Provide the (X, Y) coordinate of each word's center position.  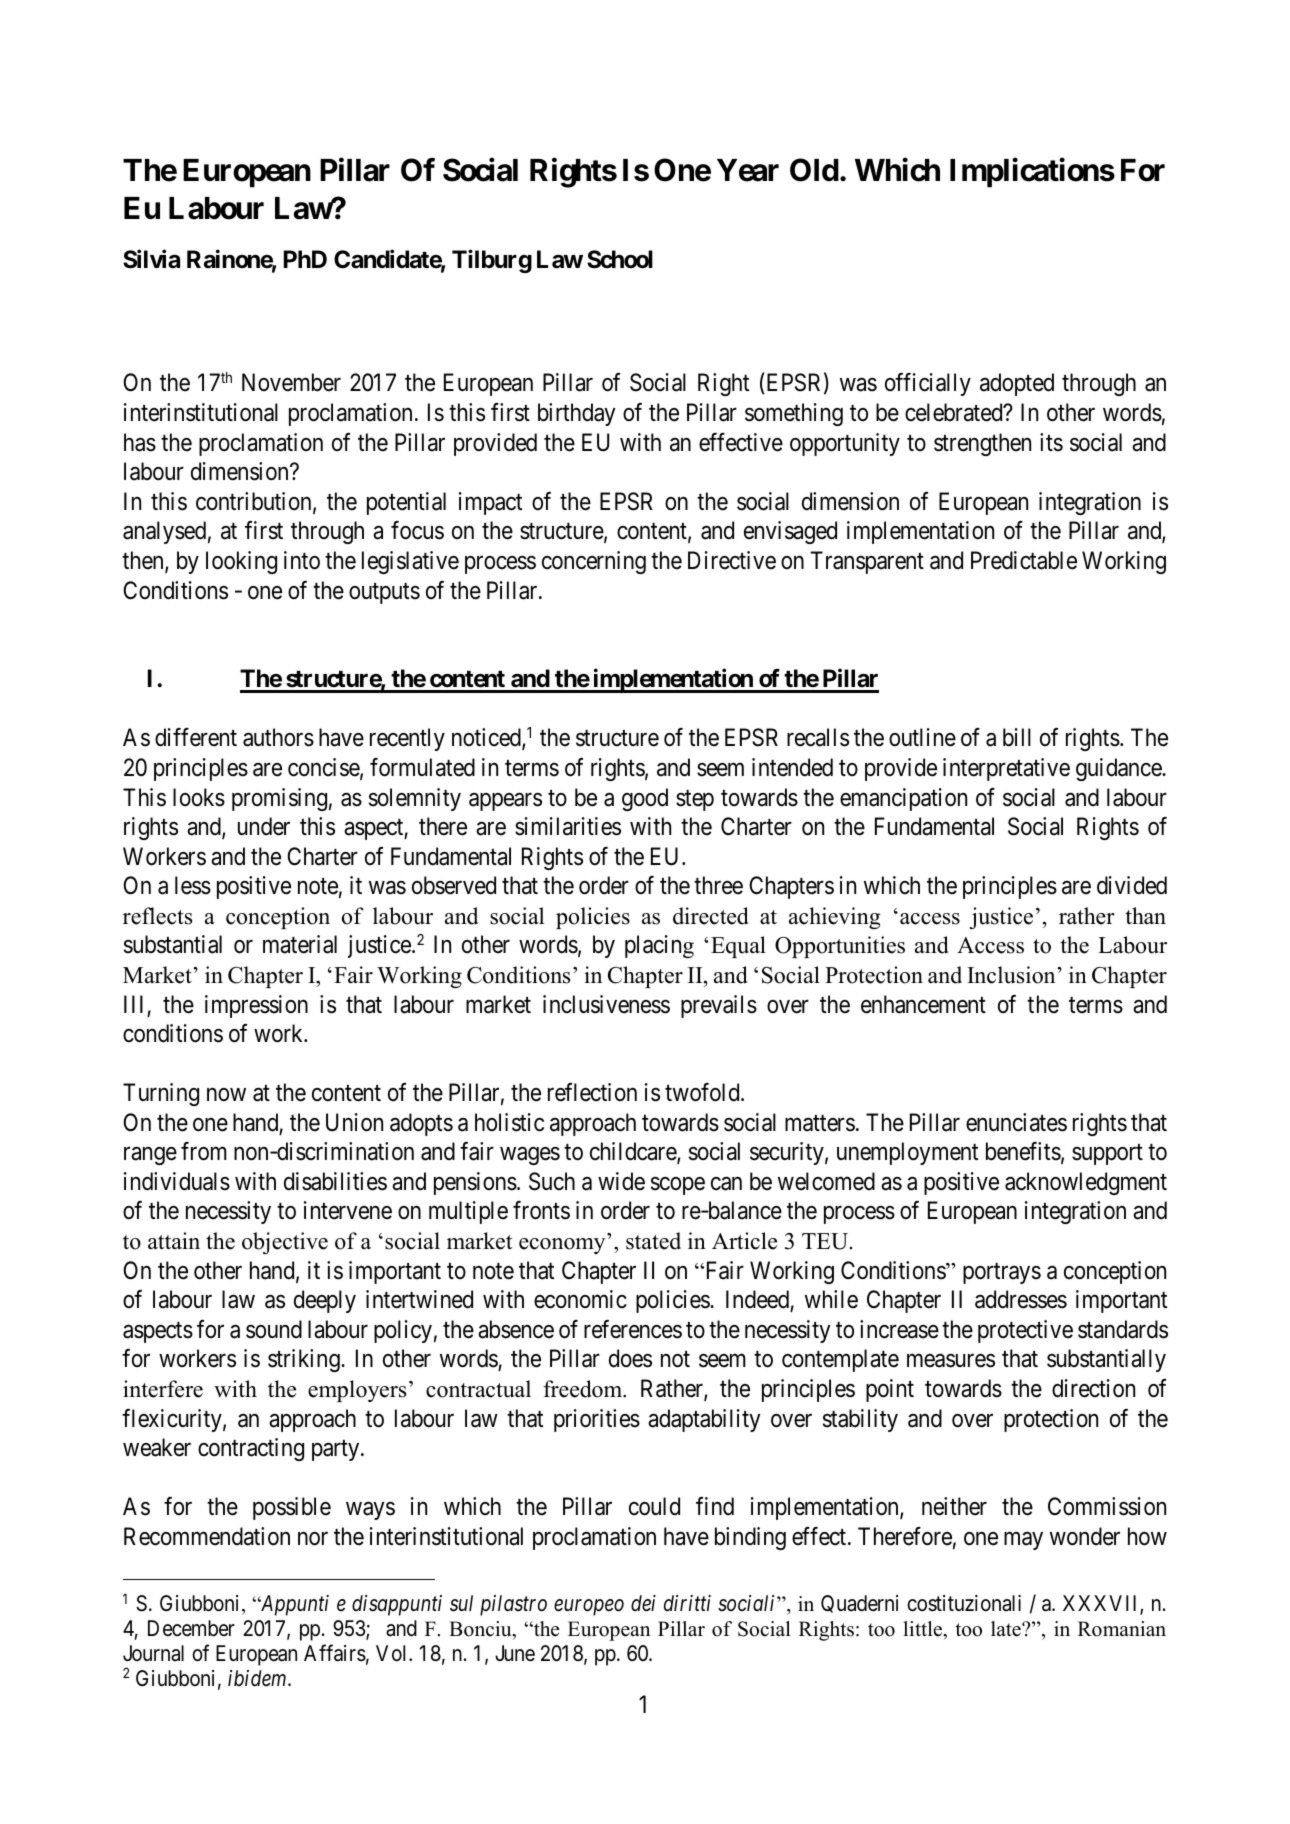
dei (643, 1603)
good (645, 799)
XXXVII (1102, 1604)
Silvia (151, 259)
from (204, 1151)
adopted (1017, 384)
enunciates (1016, 1122)
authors (278, 737)
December (191, 1628)
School (620, 259)
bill (1017, 737)
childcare (634, 1153)
